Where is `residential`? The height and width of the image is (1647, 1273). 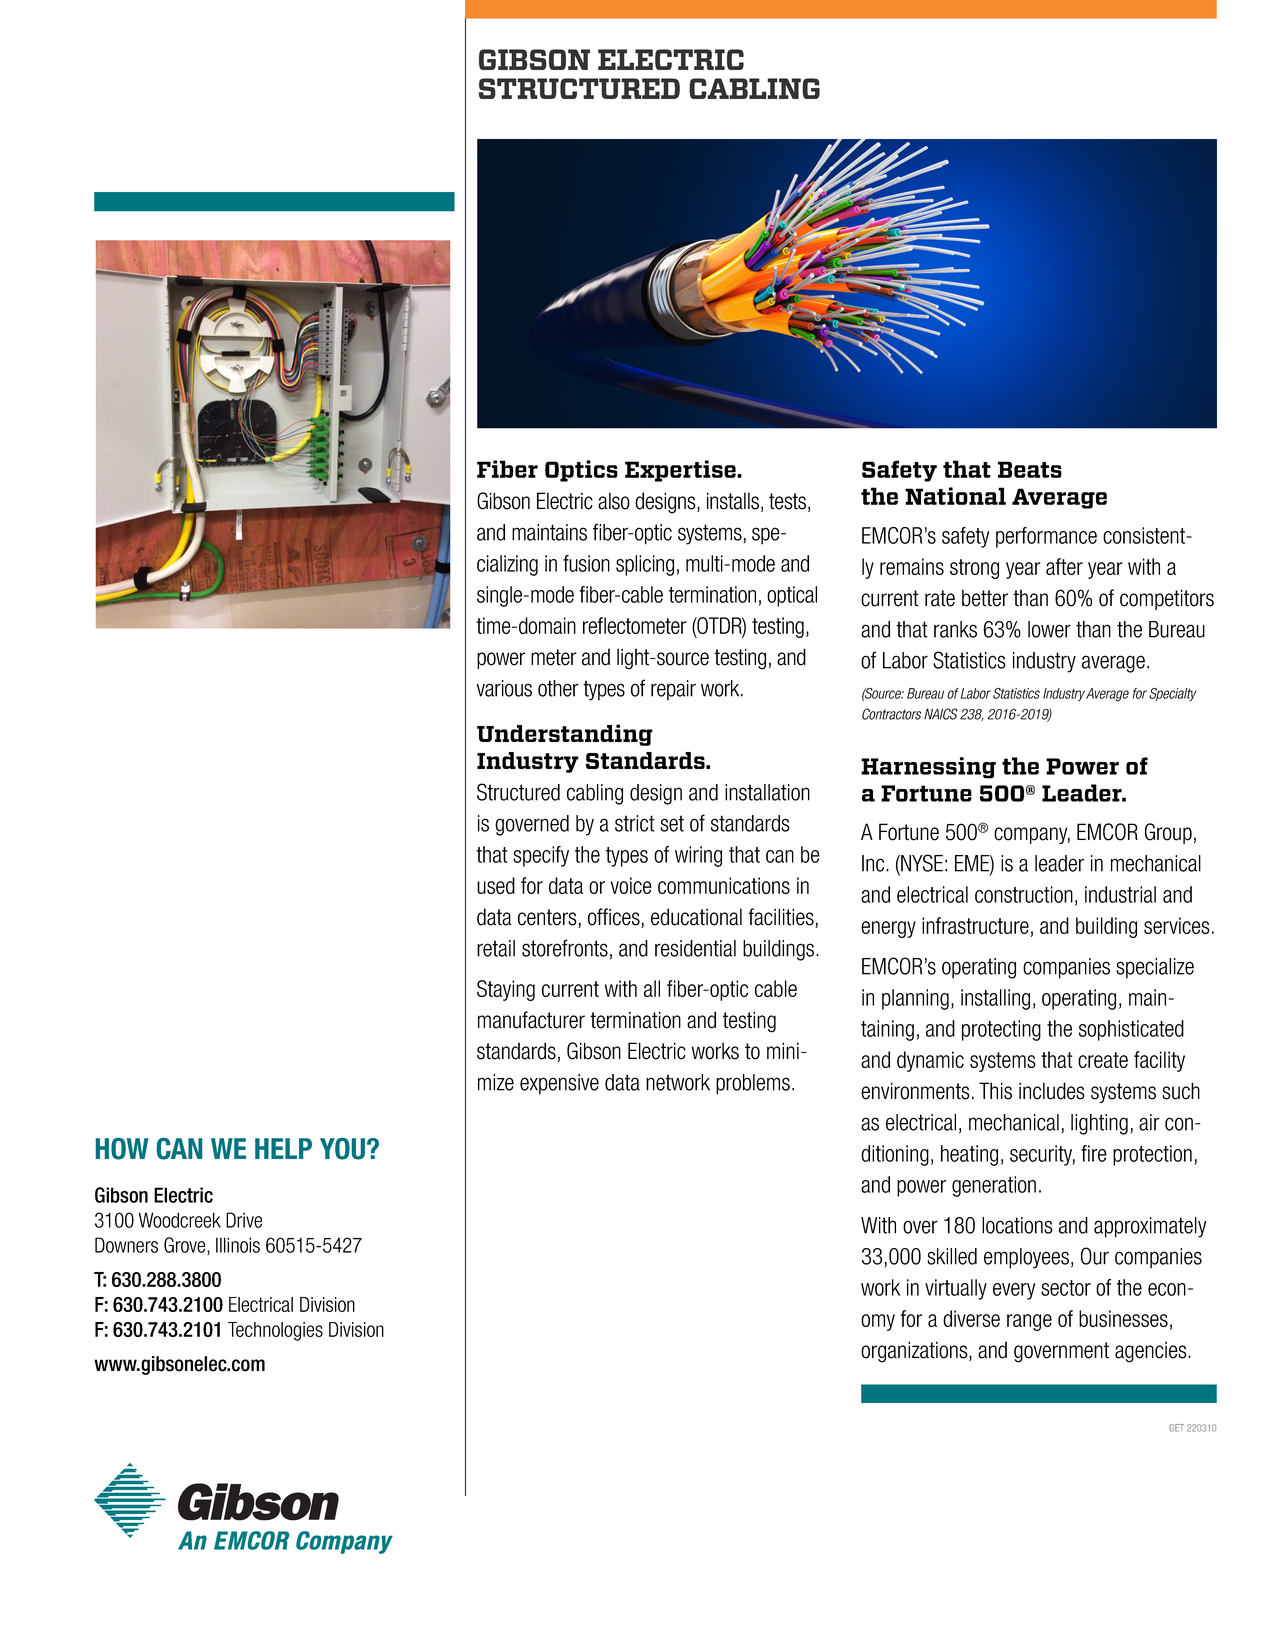 residential is located at coordinates (695, 948).
